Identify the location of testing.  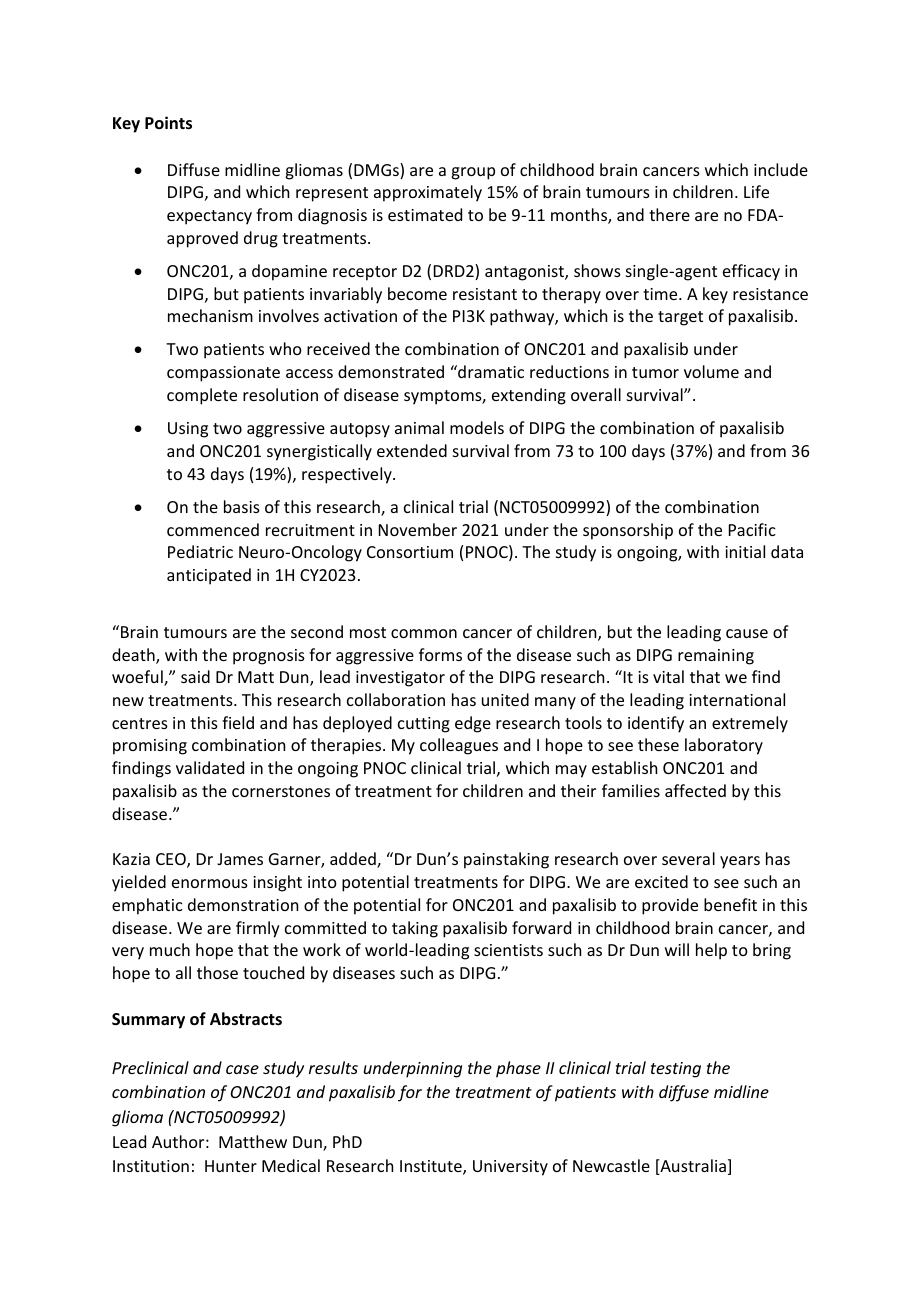
(676, 1070).
